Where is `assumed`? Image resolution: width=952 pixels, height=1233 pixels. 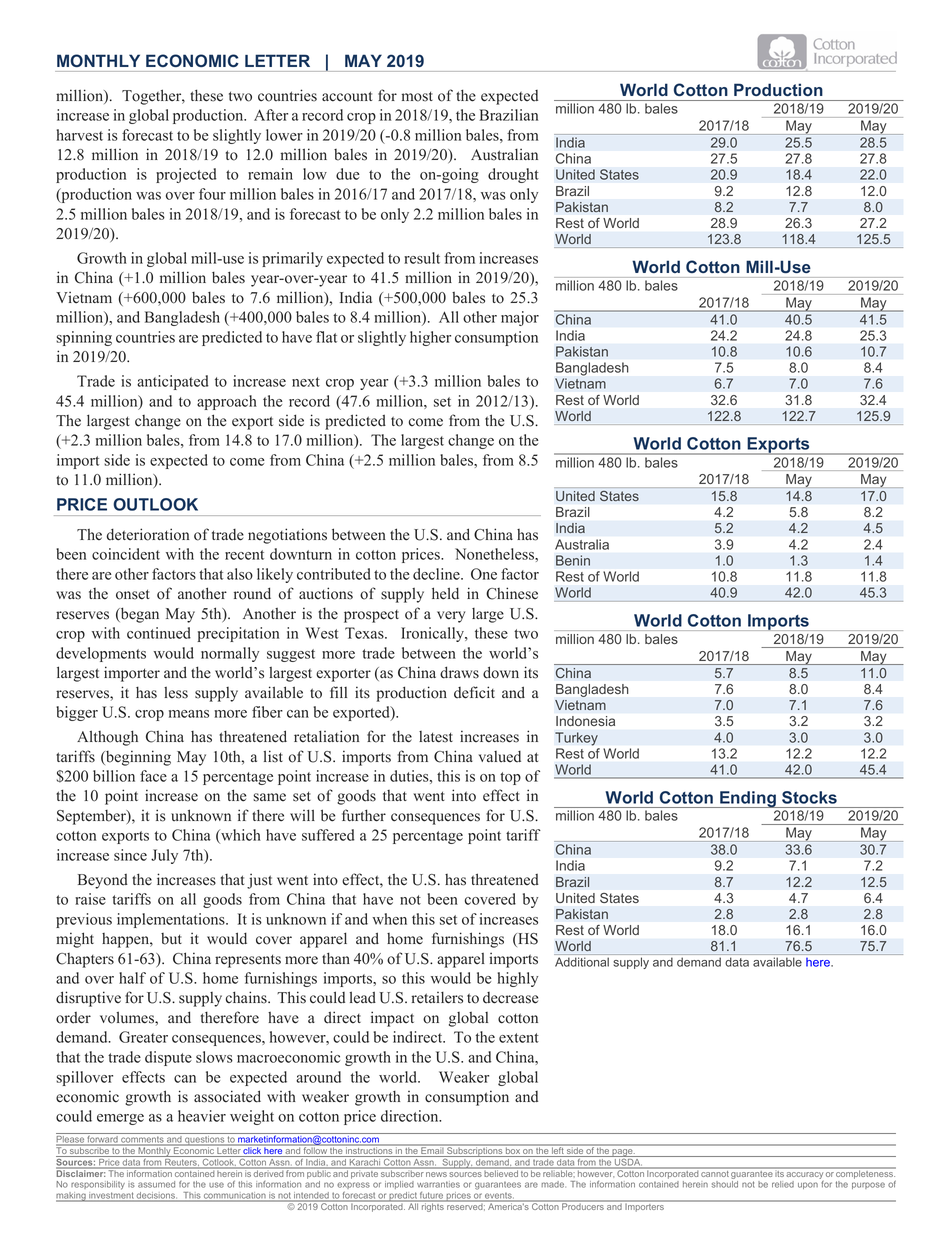
assumed is located at coordinates (156, 1184).
